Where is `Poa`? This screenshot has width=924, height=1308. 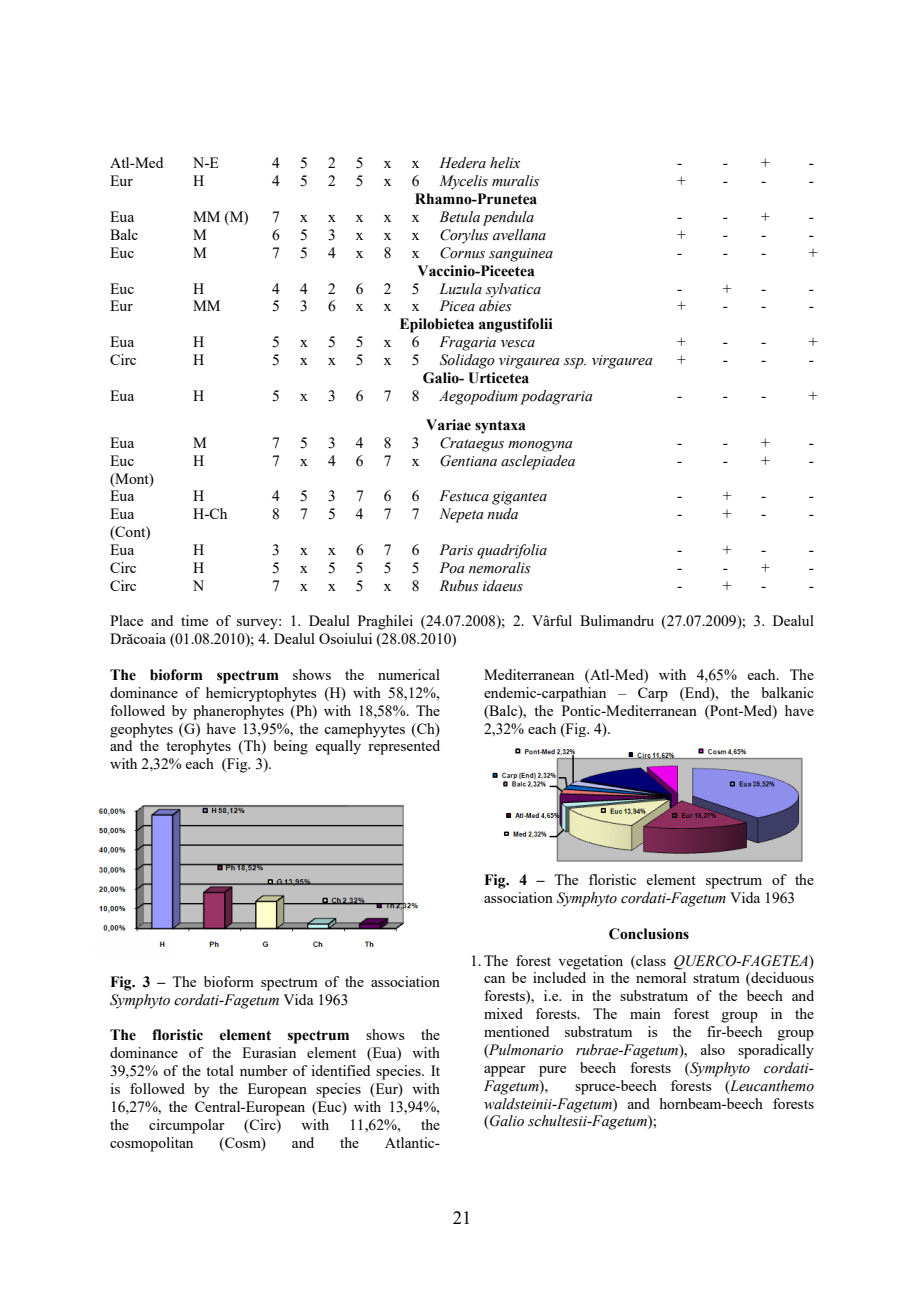 Poa is located at coordinates (452, 568).
